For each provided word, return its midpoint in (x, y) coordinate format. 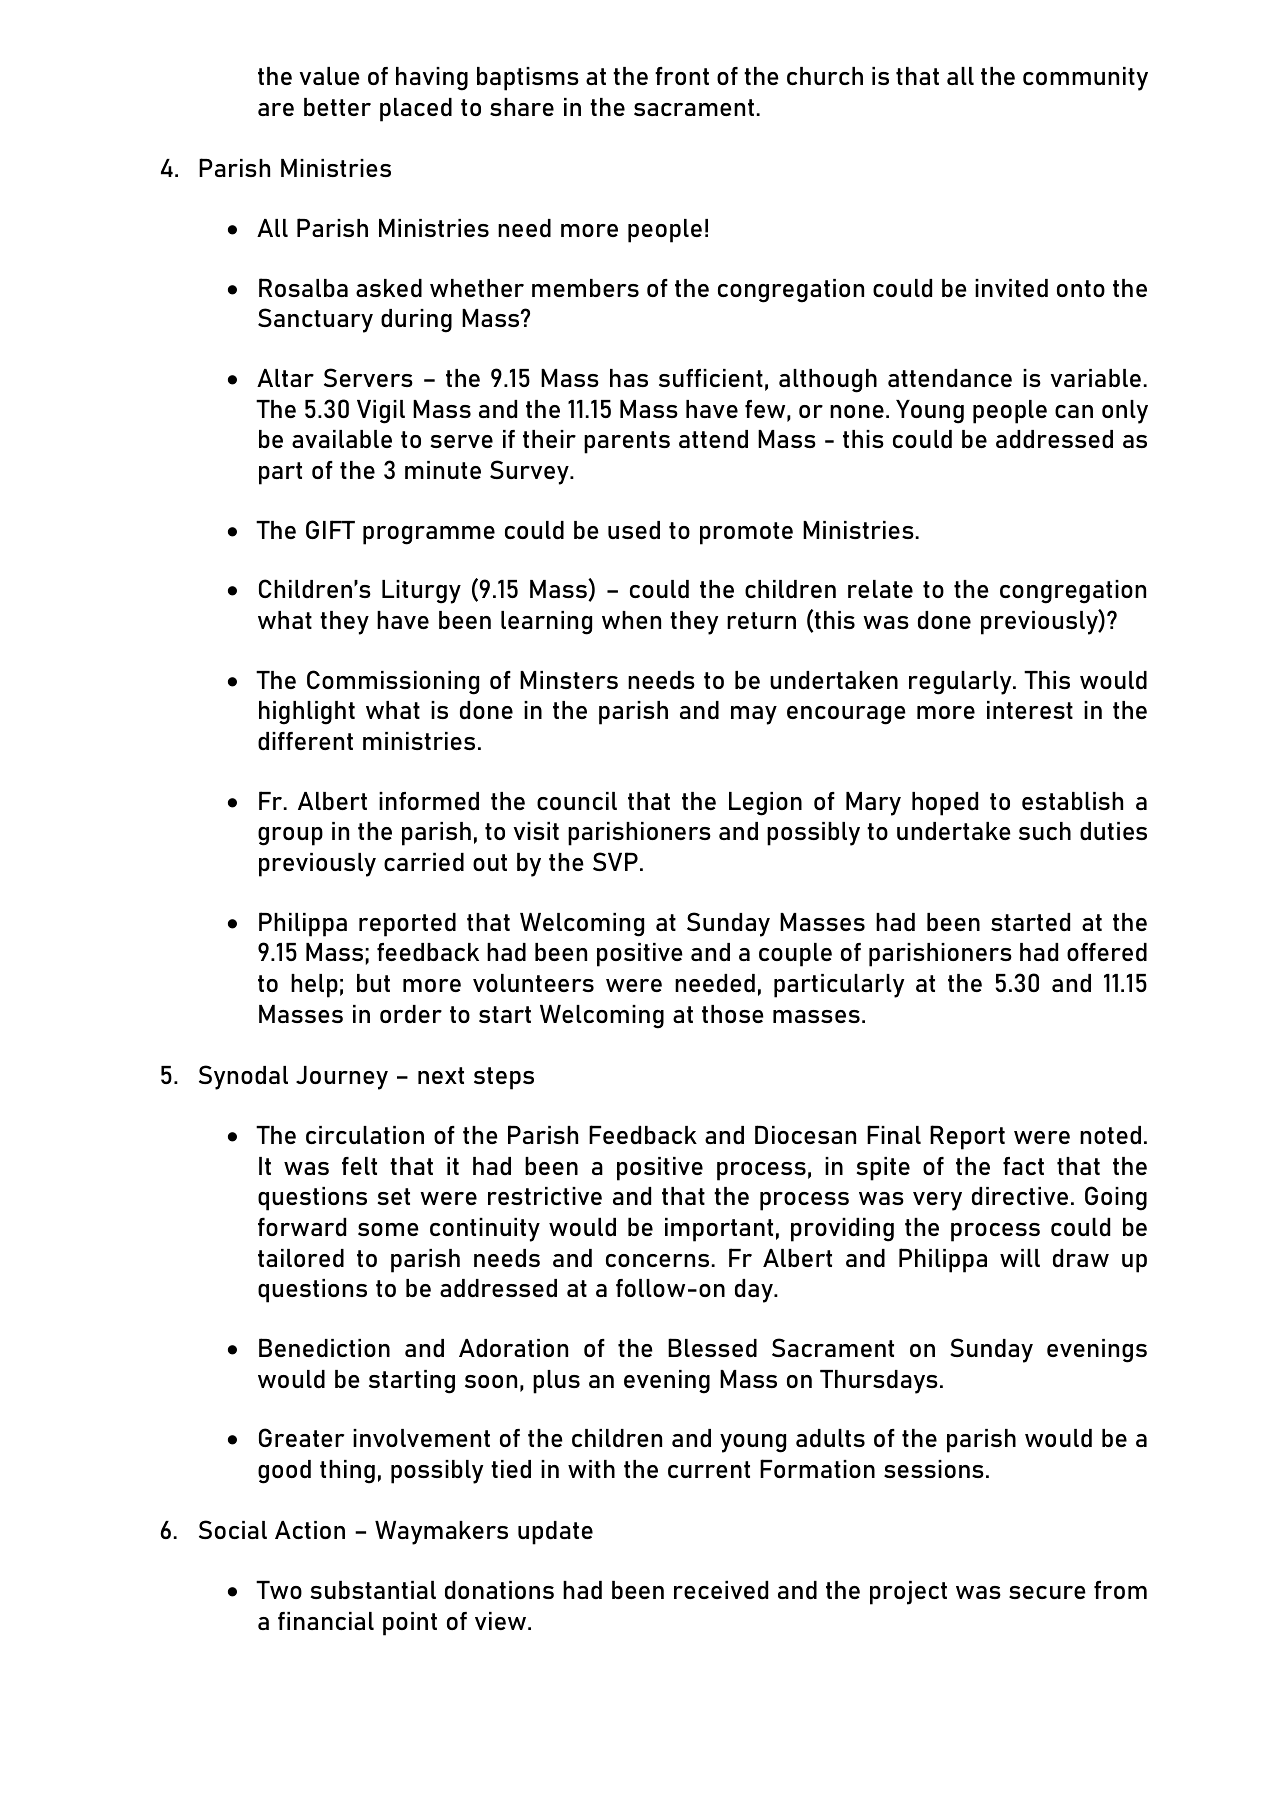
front (682, 76)
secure (1047, 1592)
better (337, 107)
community (1085, 79)
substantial (373, 1590)
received (721, 1590)
